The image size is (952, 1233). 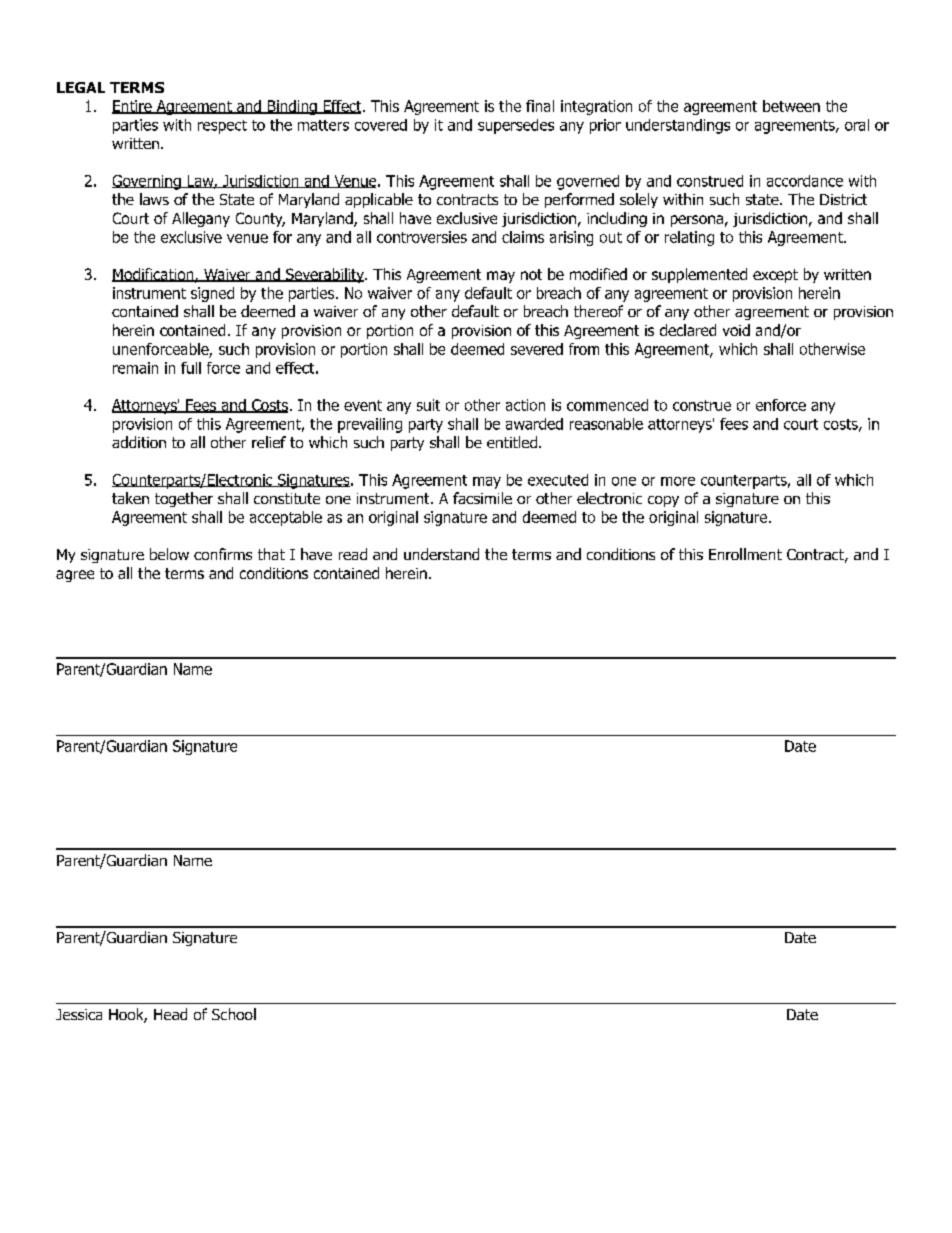 What do you see at coordinates (79, 1014) in the document?
I see `Jessica` at bounding box center [79, 1014].
